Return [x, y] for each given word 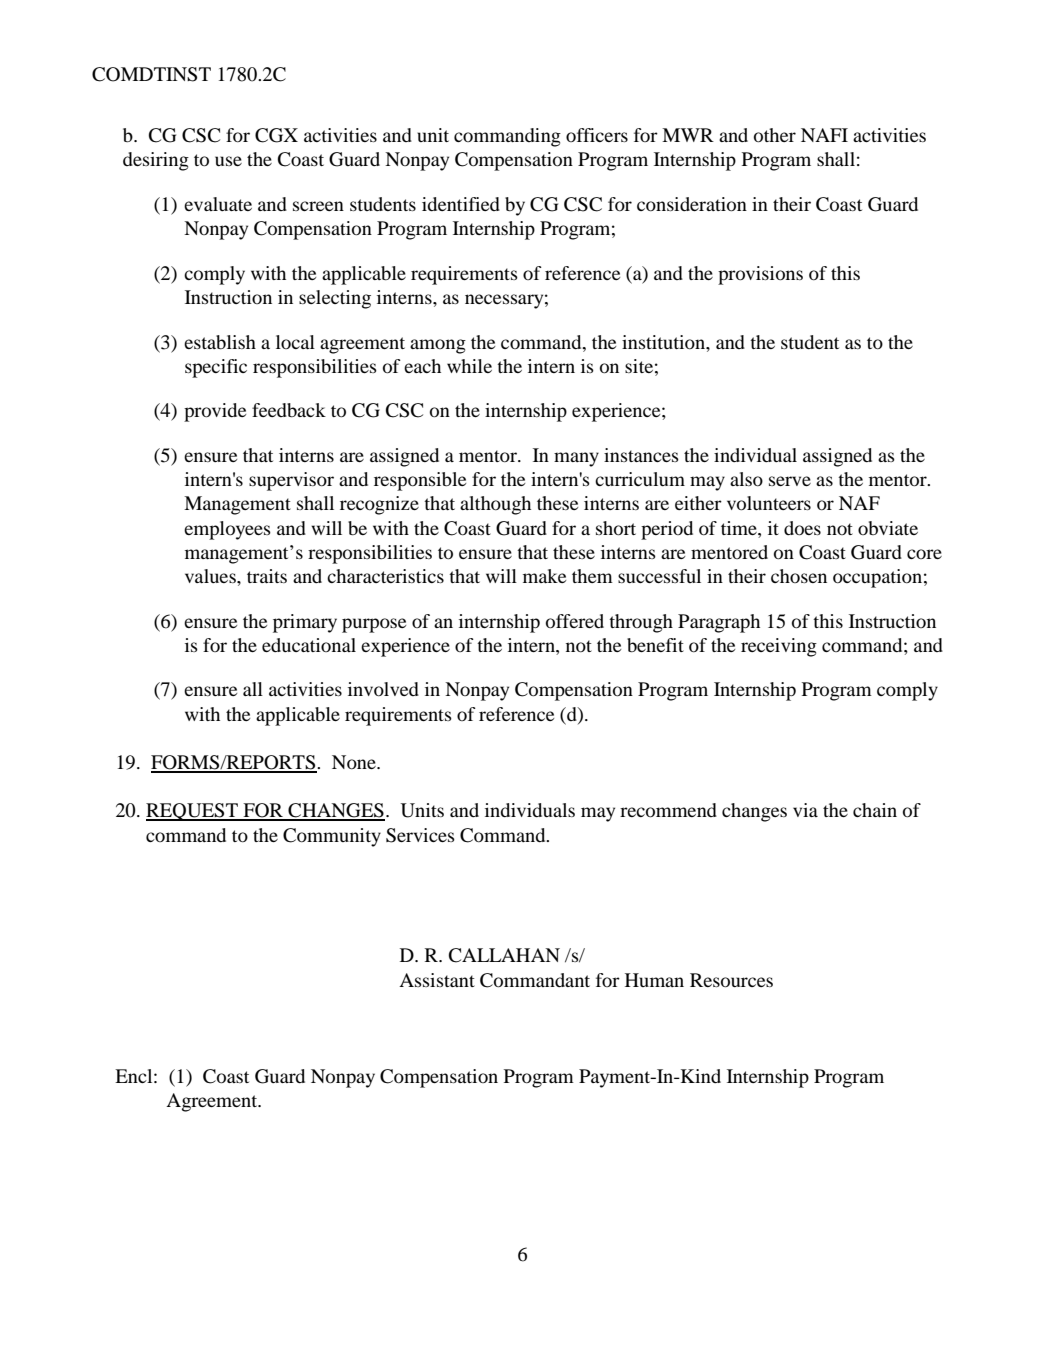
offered [575, 621]
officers [597, 135]
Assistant [437, 980]
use [228, 161]
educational [309, 645]
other [775, 135]
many [576, 459]
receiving [779, 647]
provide [215, 412]
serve [790, 481]
